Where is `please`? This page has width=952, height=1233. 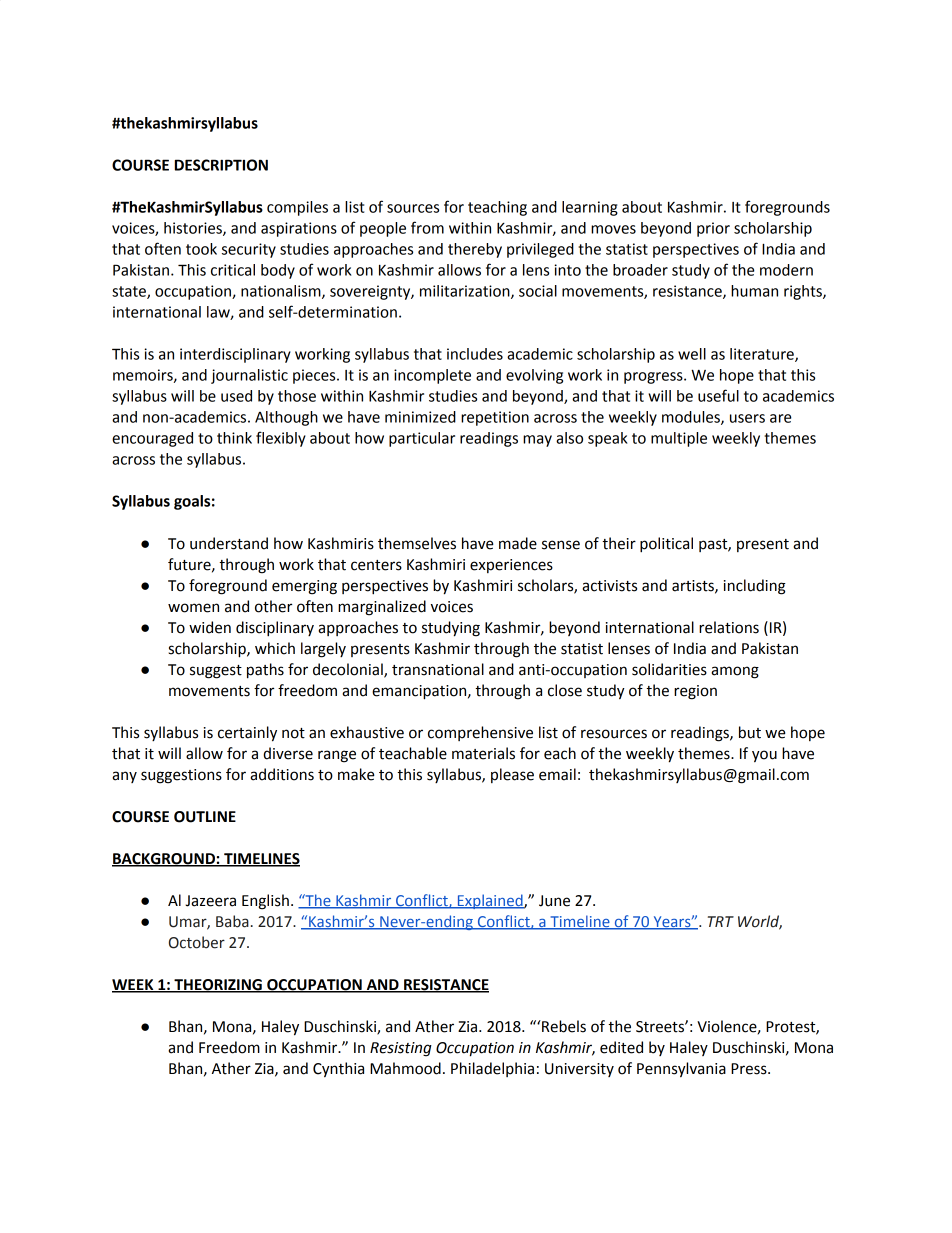
please is located at coordinates (512, 775).
